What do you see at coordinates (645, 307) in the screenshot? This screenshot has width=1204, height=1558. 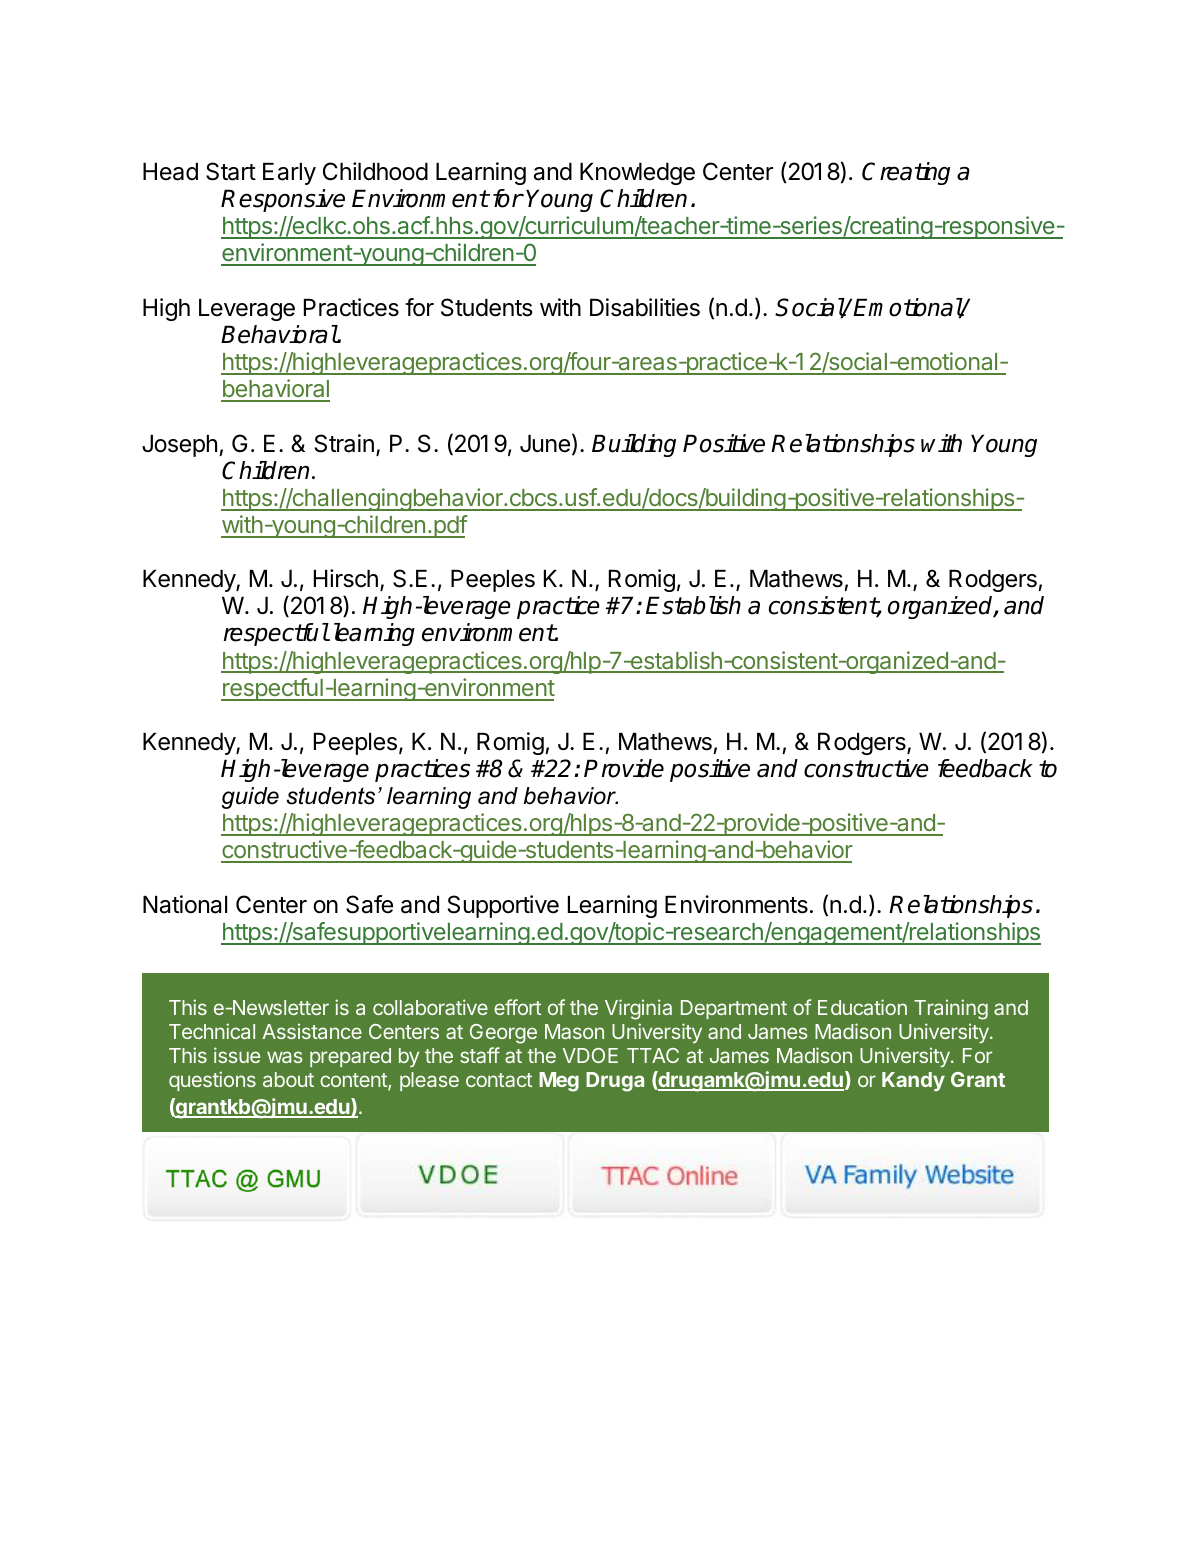 I see `Disabilities` at bounding box center [645, 307].
